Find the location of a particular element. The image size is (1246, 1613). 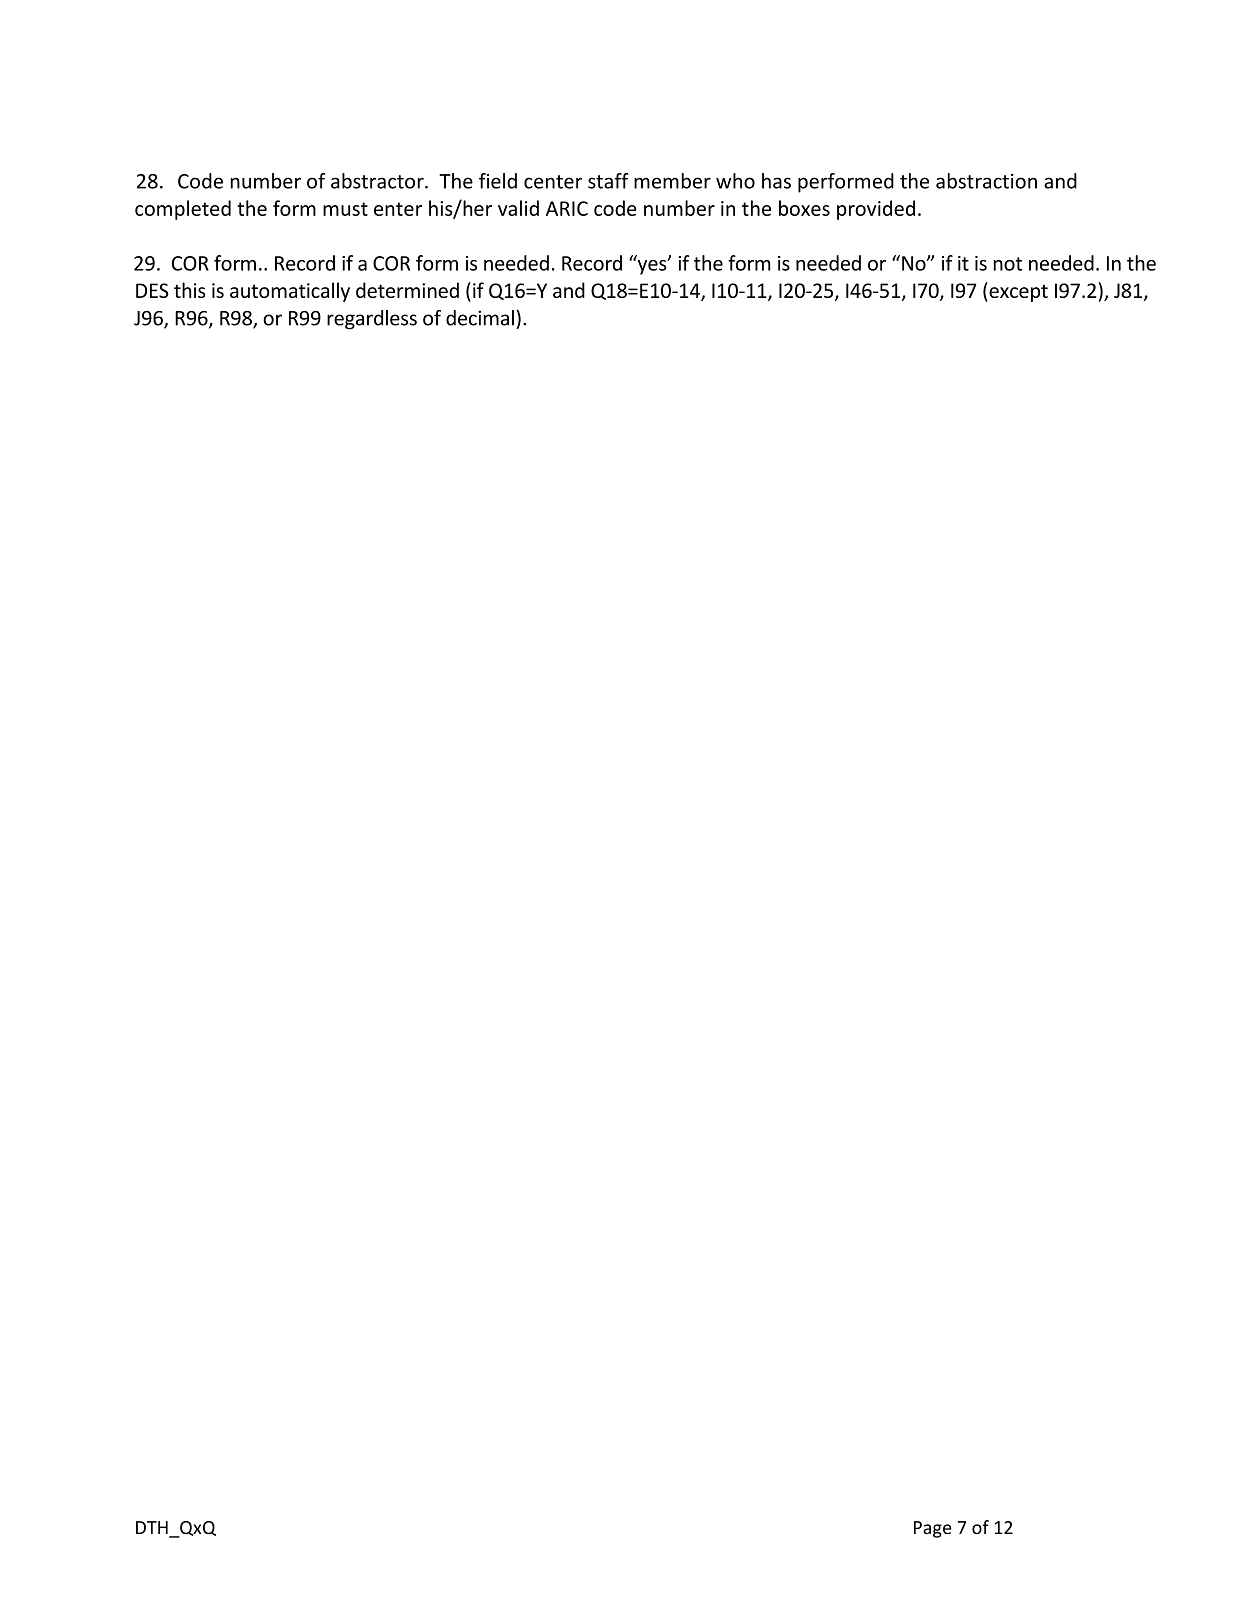

this is located at coordinates (190, 290).
